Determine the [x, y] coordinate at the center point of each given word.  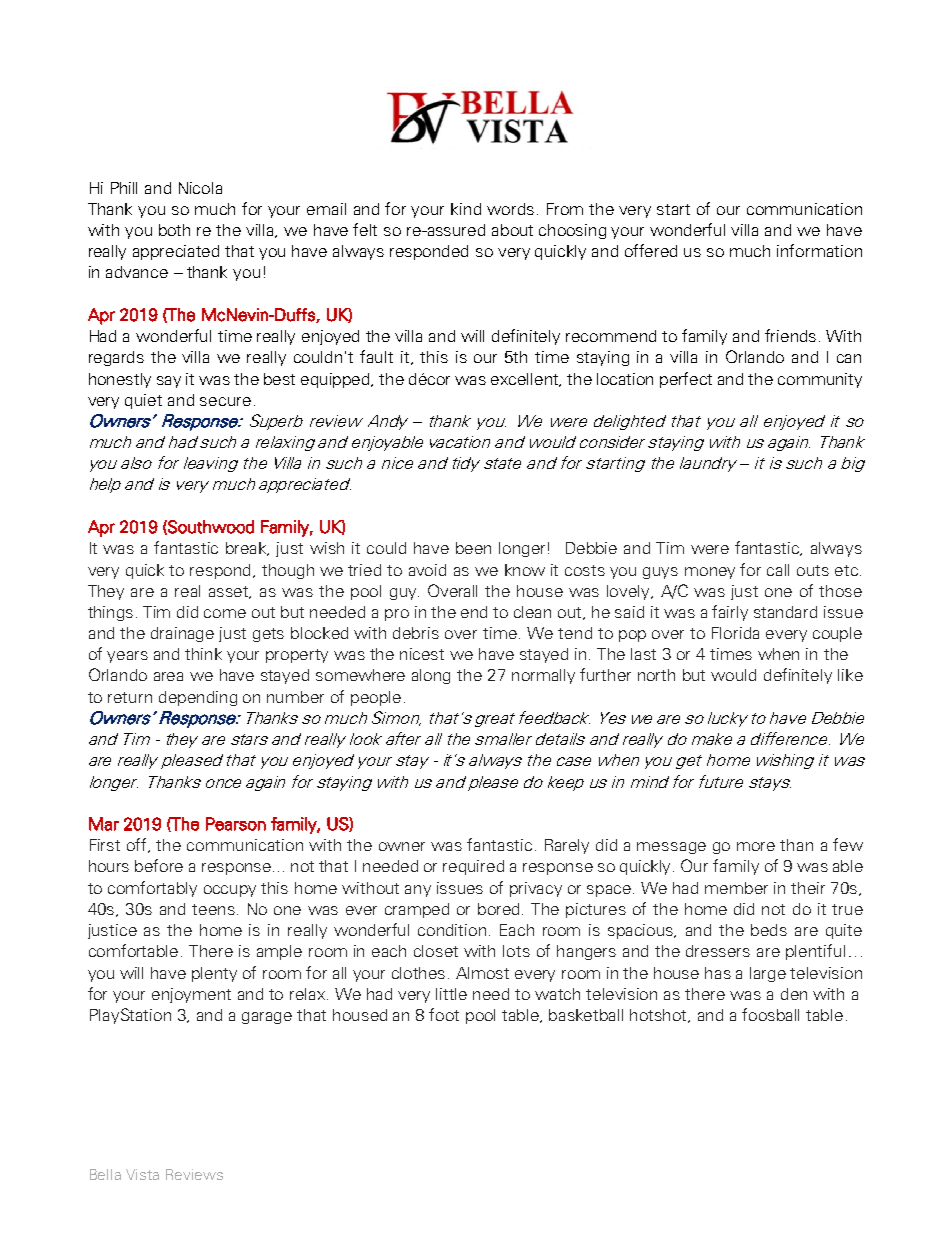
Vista [142, 1174]
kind [466, 209]
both [174, 230]
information [819, 250]
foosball [770, 1014]
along [431, 676]
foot [444, 1014]
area [168, 676]
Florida [735, 633]
